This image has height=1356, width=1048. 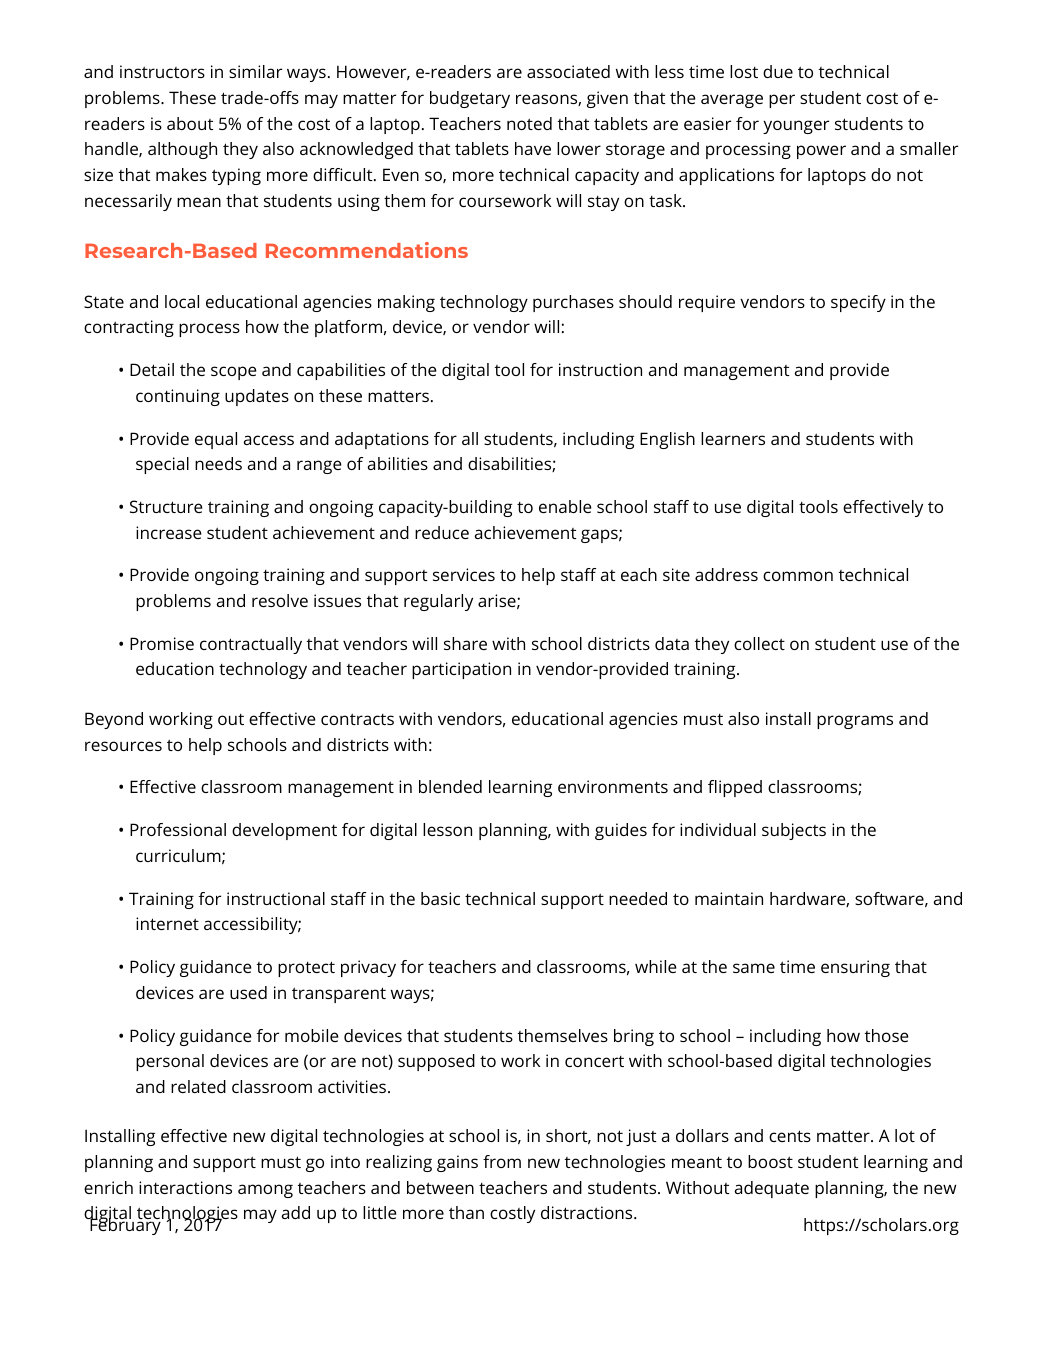 I want to click on blended, so click(x=450, y=786).
